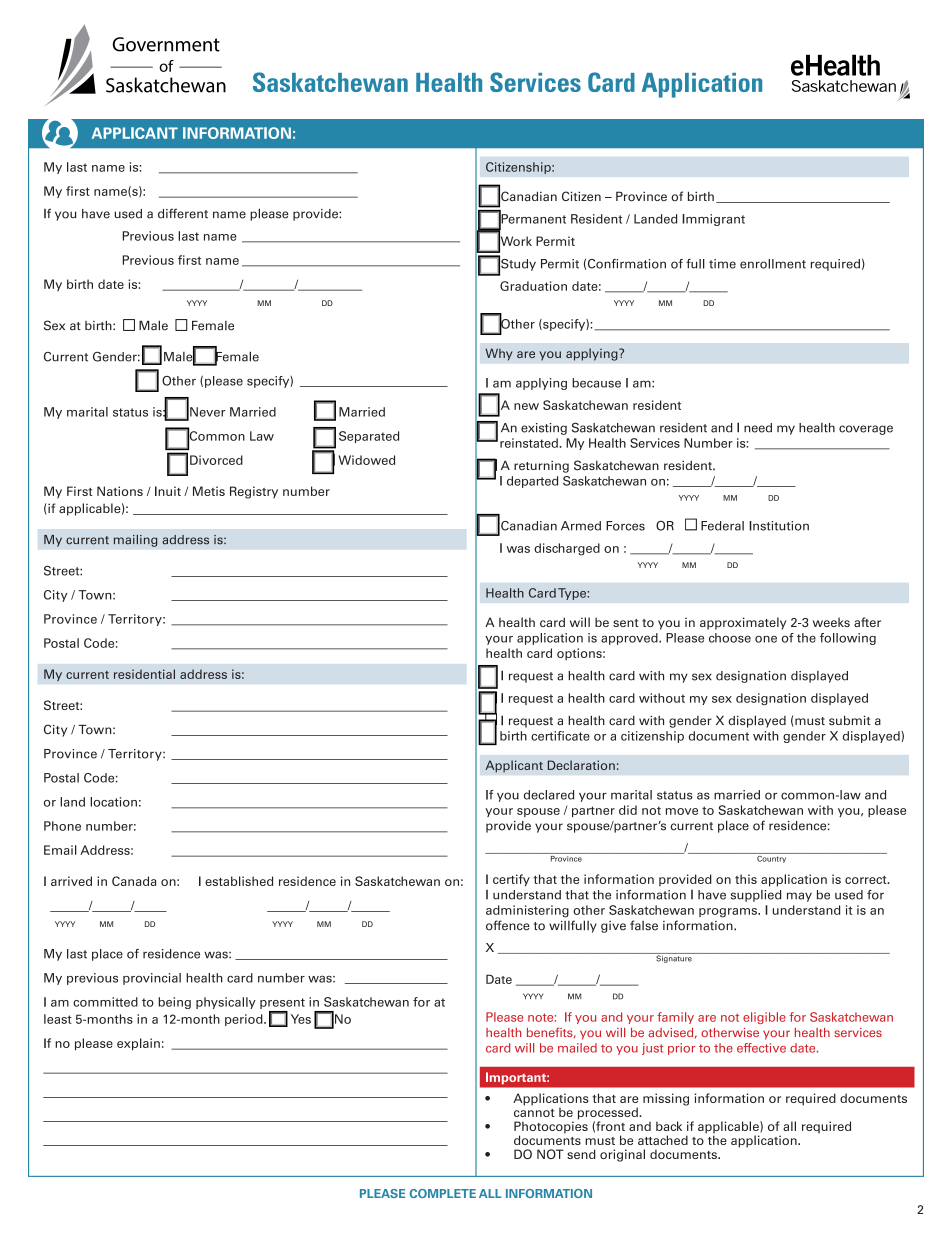  I want to click on different, so click(183, 213).
